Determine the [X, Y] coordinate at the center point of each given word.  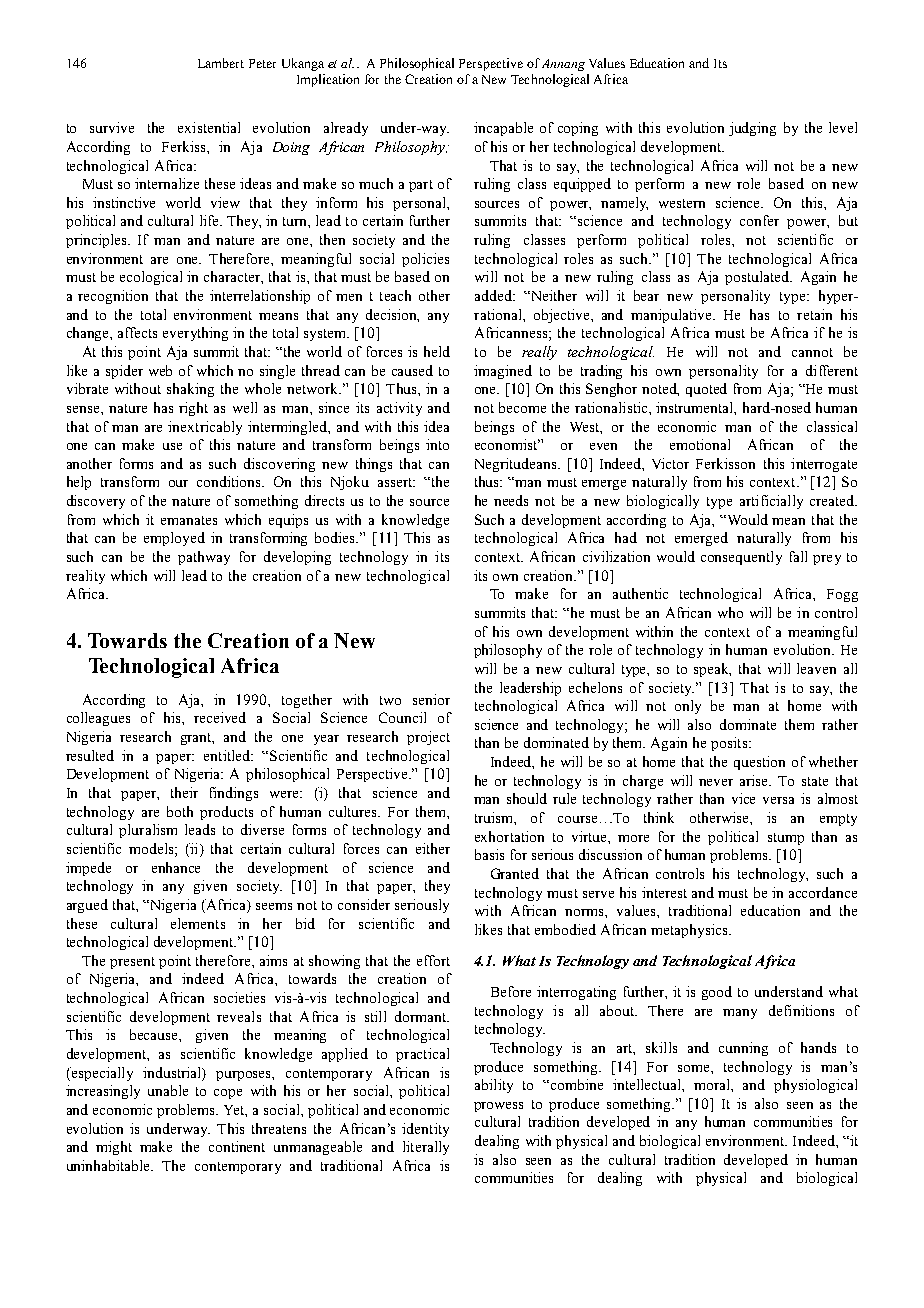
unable [168, 1090]
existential [209, 127]
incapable [503, 129]
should [527, 798]
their [184, 792]
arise [755, 780]
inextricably [205, 428]
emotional [700, 444]
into [437, 444]
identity [425, 1130]
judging [752, 129]
